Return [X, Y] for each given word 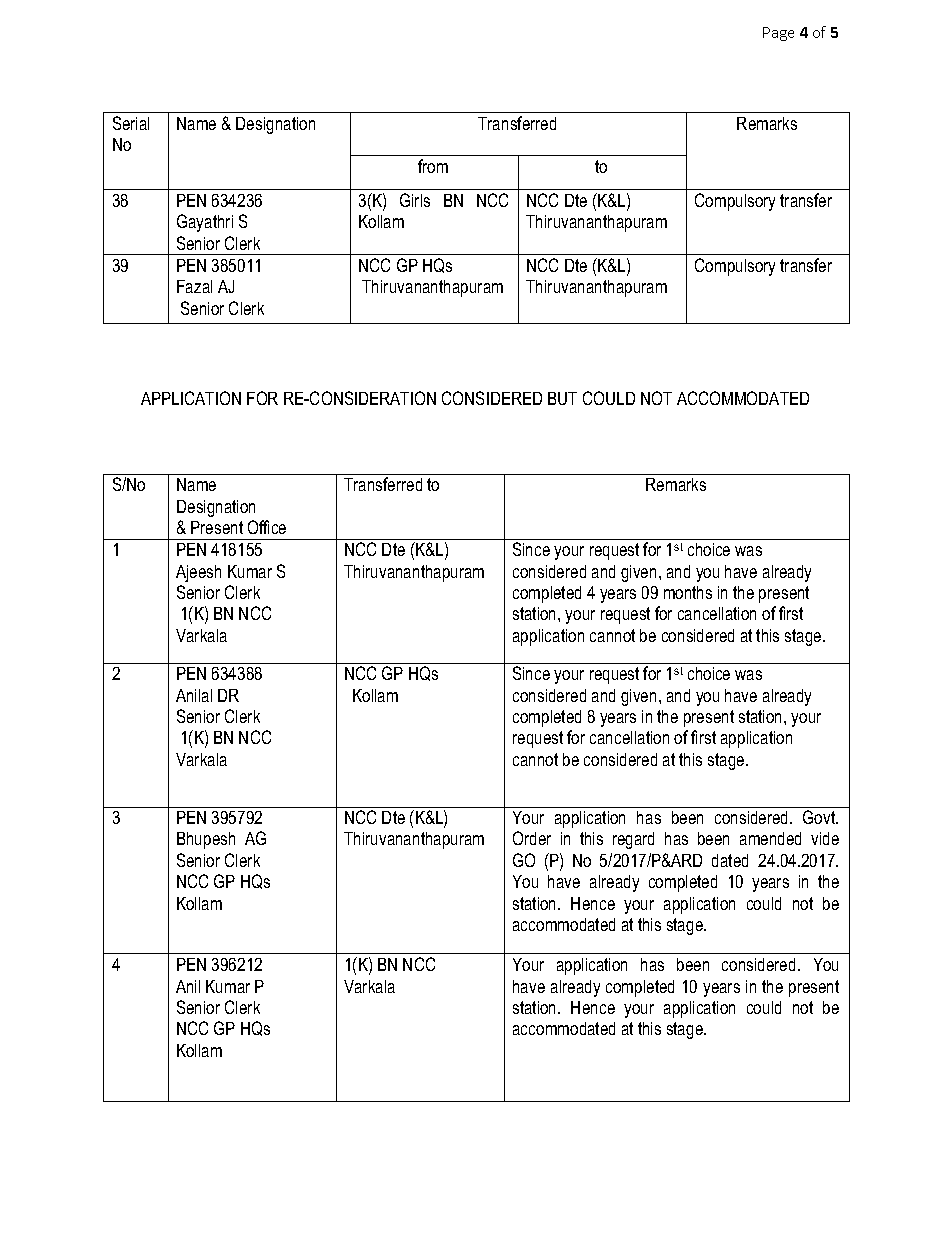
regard [633, 840]
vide [825, 838]
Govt [820, 817]
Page [778, 34]
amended [770, 838]
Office [267, 527]
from [433, 166]
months [688, 592]
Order [532, 838]
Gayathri [205, 223]
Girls [415, 200]
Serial [131, 123]
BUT [562, 398]
